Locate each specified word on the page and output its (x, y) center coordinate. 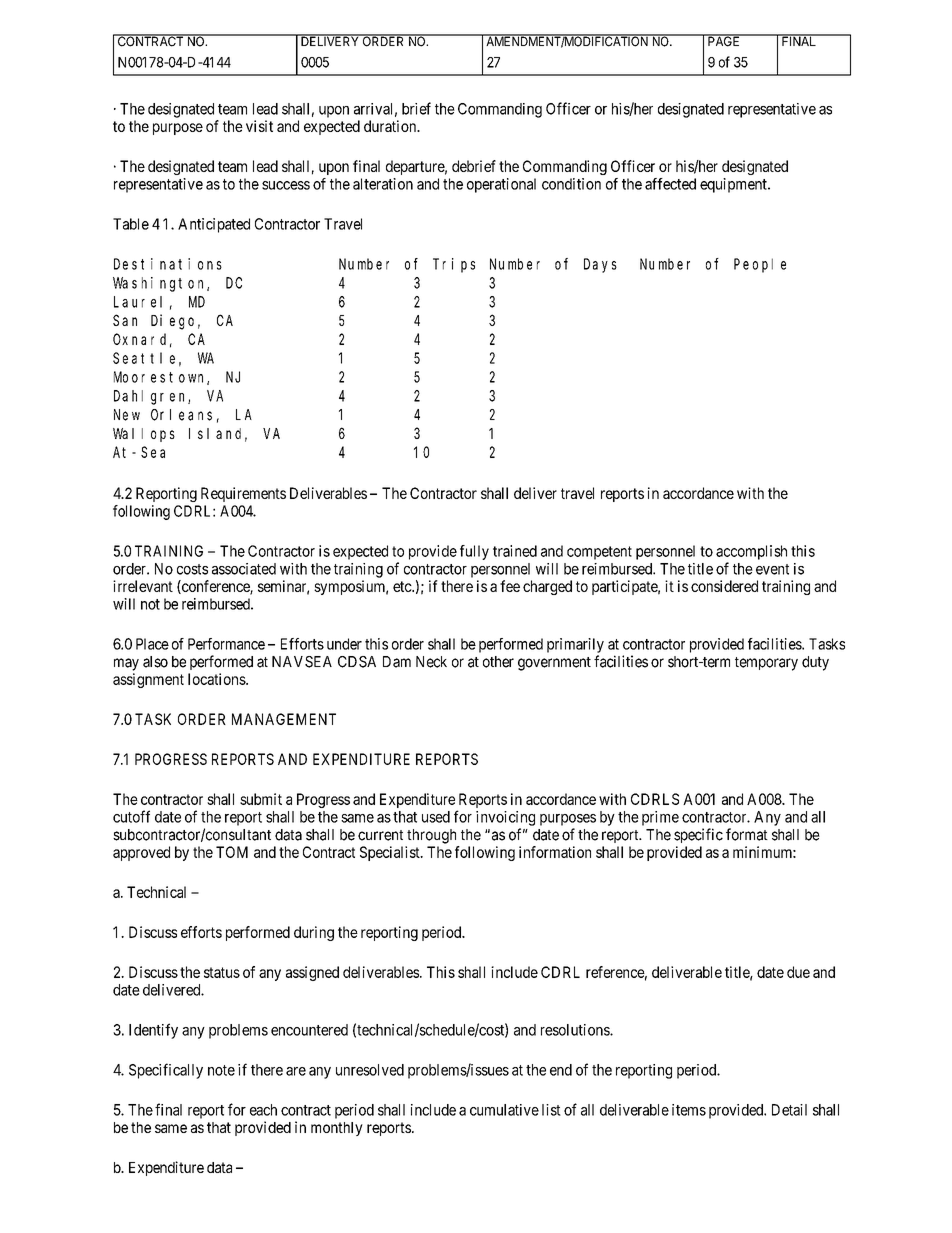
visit (259, 126)
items (689, 1110)
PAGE (724, 40)
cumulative (504, 1110)
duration (391, 126)
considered (724, 586)
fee (510, 586)
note (221, 1070)
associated (244, 569)
